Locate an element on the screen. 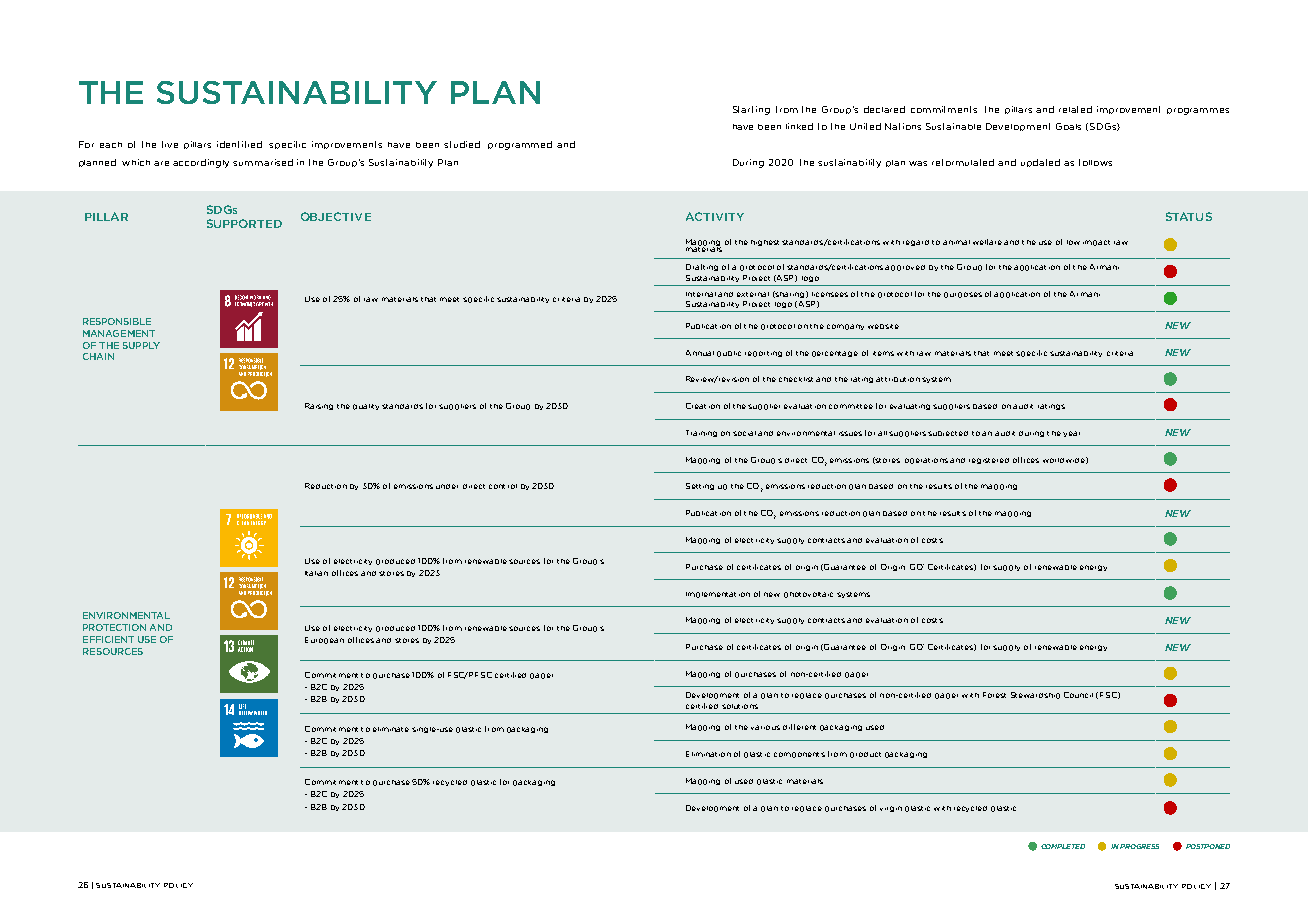  photovoltaic is located at coordinates (808, 595).
